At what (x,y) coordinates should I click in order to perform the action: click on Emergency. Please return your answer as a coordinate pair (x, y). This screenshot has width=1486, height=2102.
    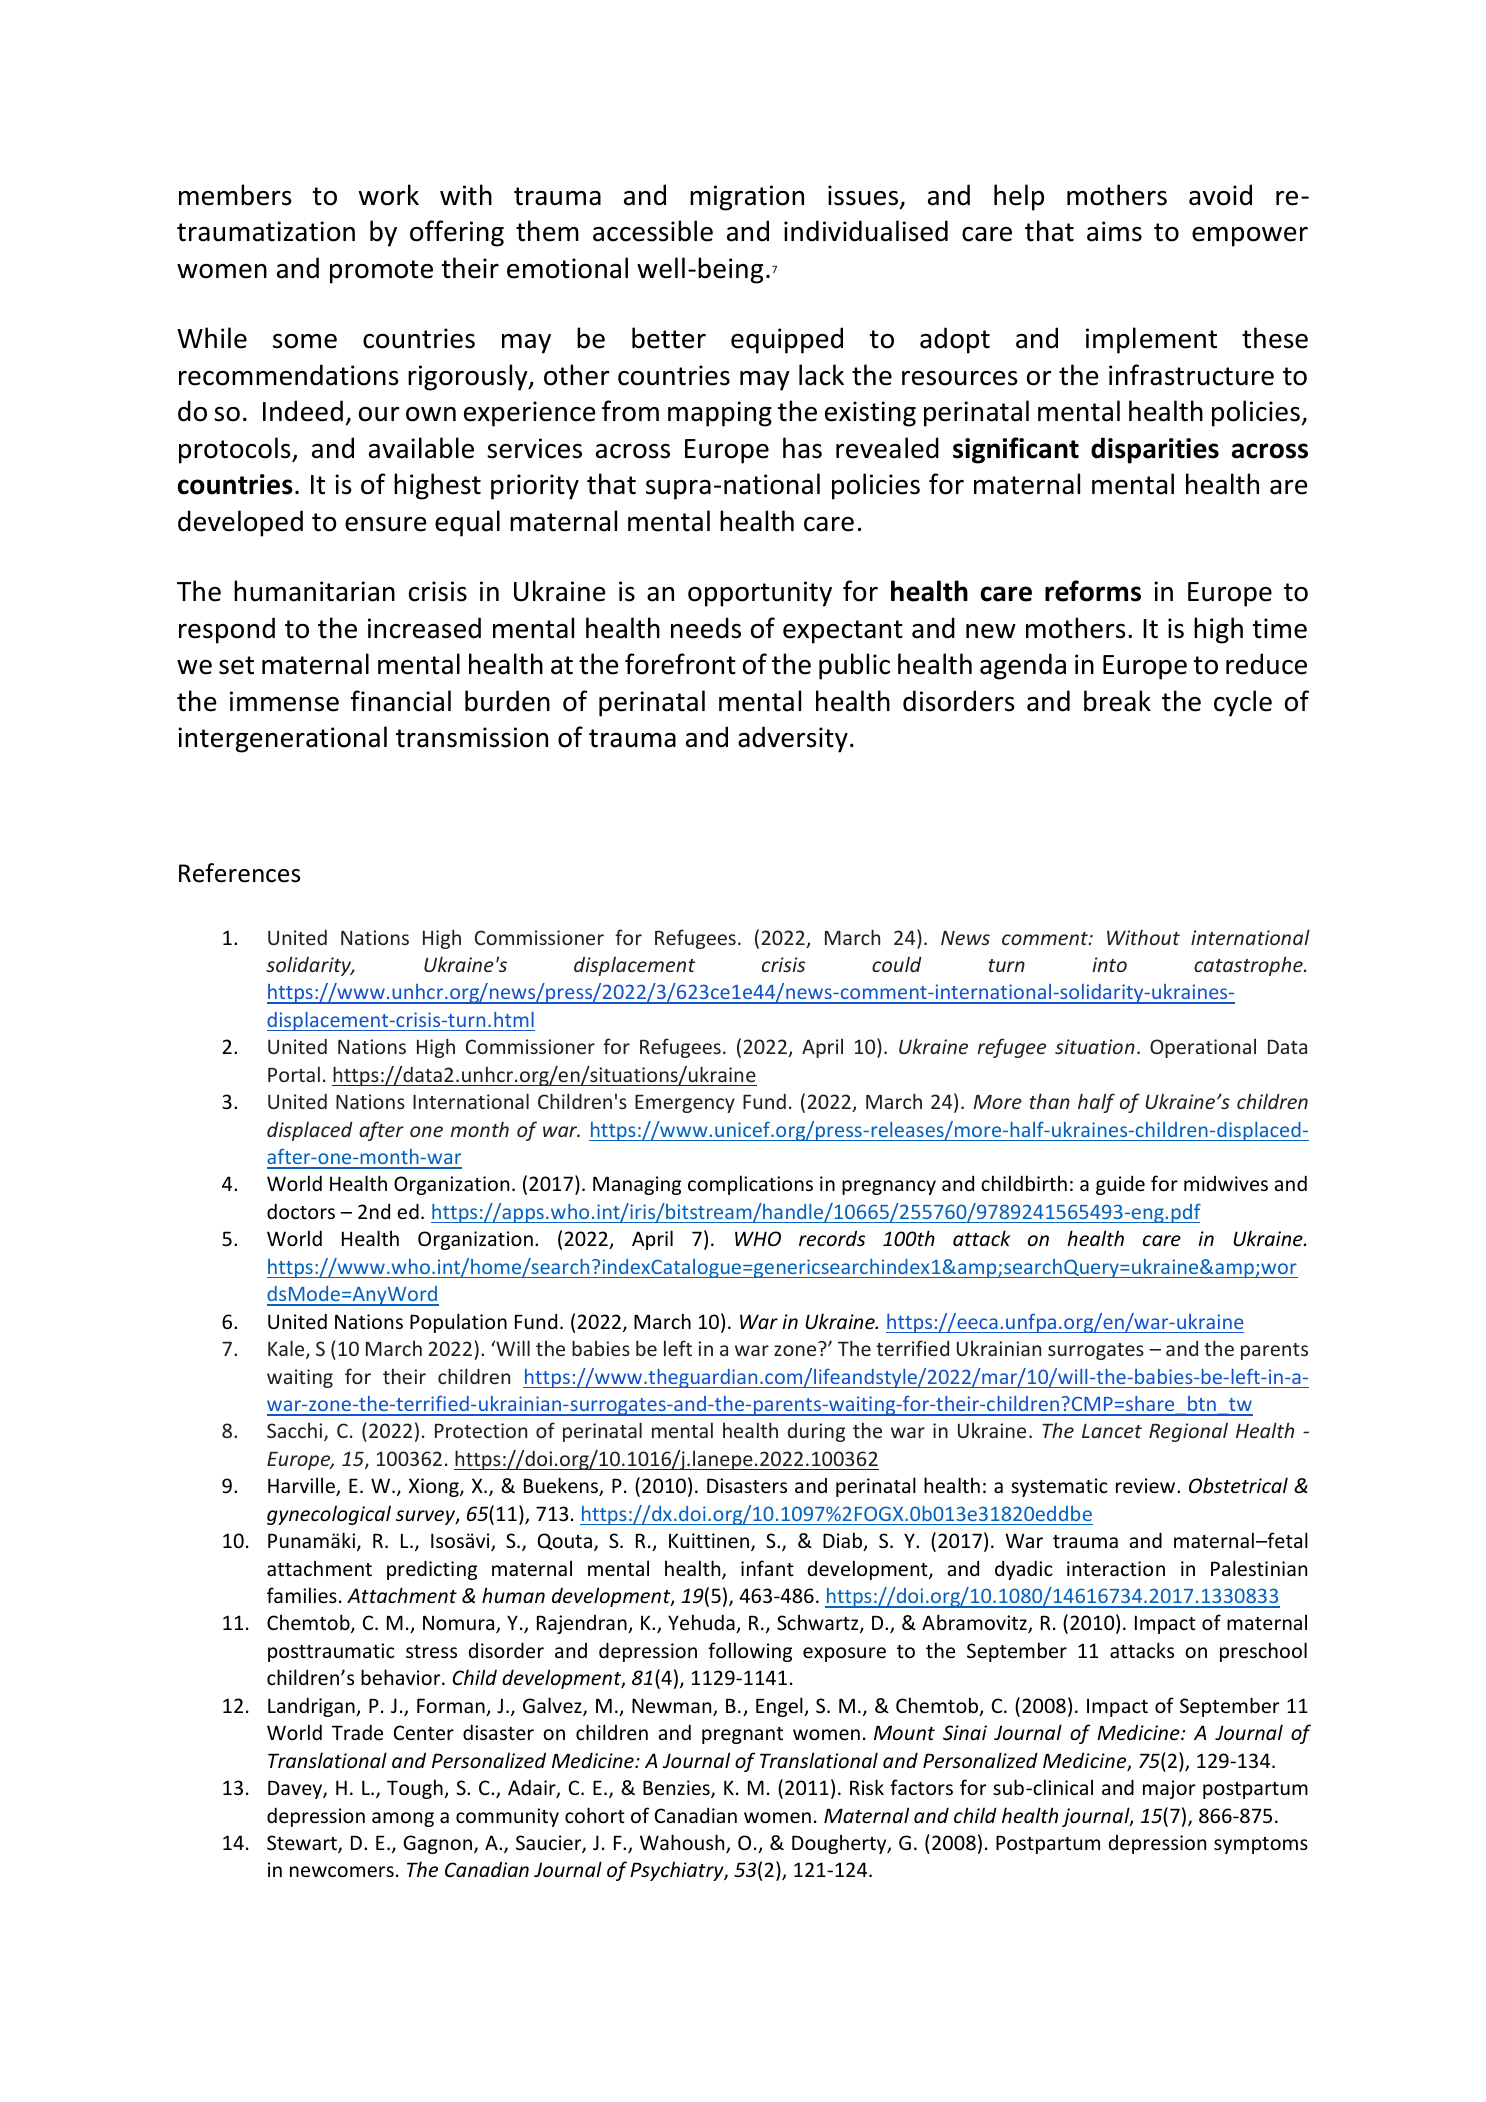
    Looking at the image, I should click on (685, 1104).
